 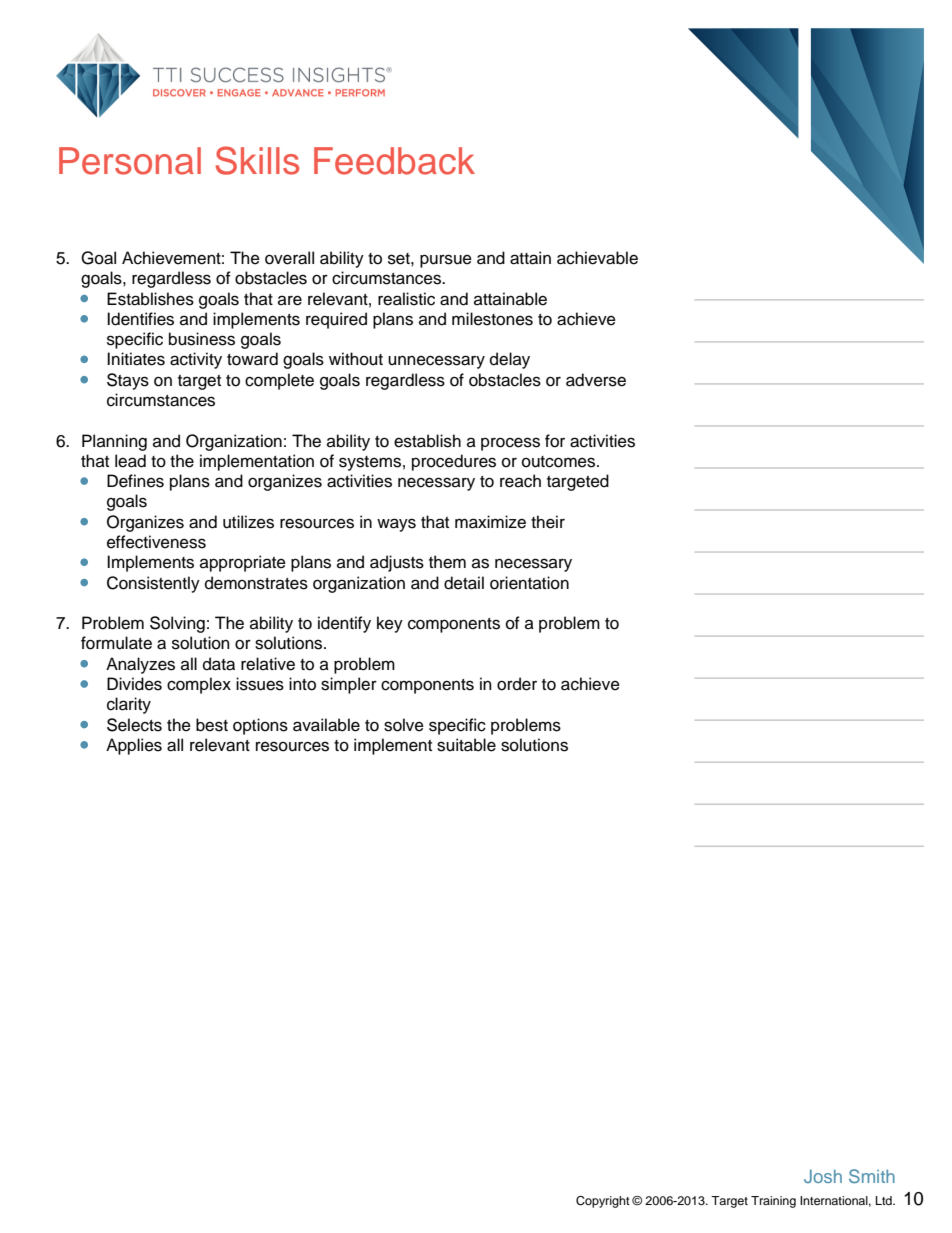 What do you see at coordinates (490, 522) in the page?
I see `maximize` at bounding box center [490, 522].
